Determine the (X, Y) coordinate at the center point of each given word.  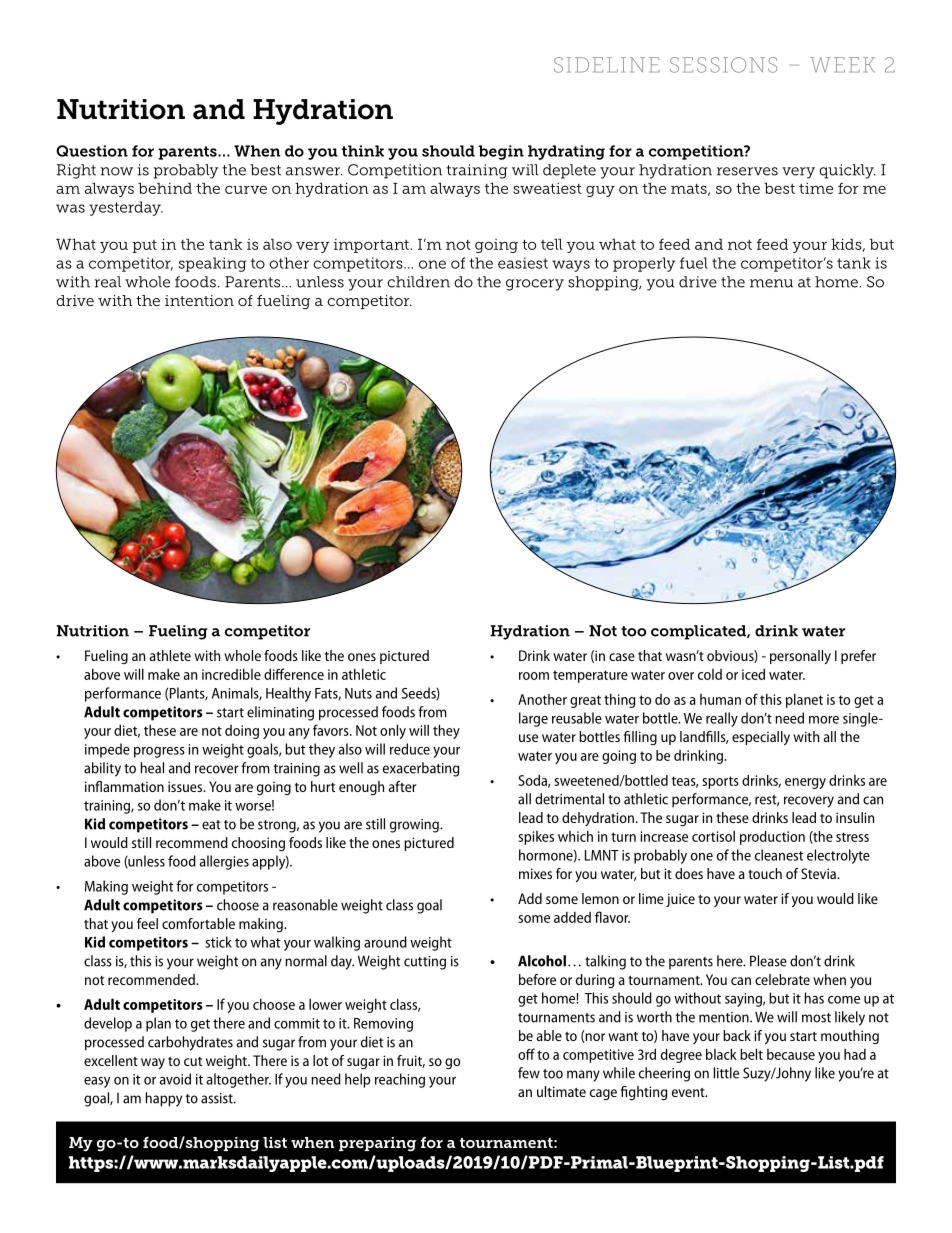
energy (805, 783)
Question (92, 151)
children (418, 282)
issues (186, 786)
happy (164, 1099)
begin (501, 152)
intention (199, 300)
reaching (400, 1080)
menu (771, 283)
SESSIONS (723, 65)
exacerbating (421, 769)
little (726, 1073)
